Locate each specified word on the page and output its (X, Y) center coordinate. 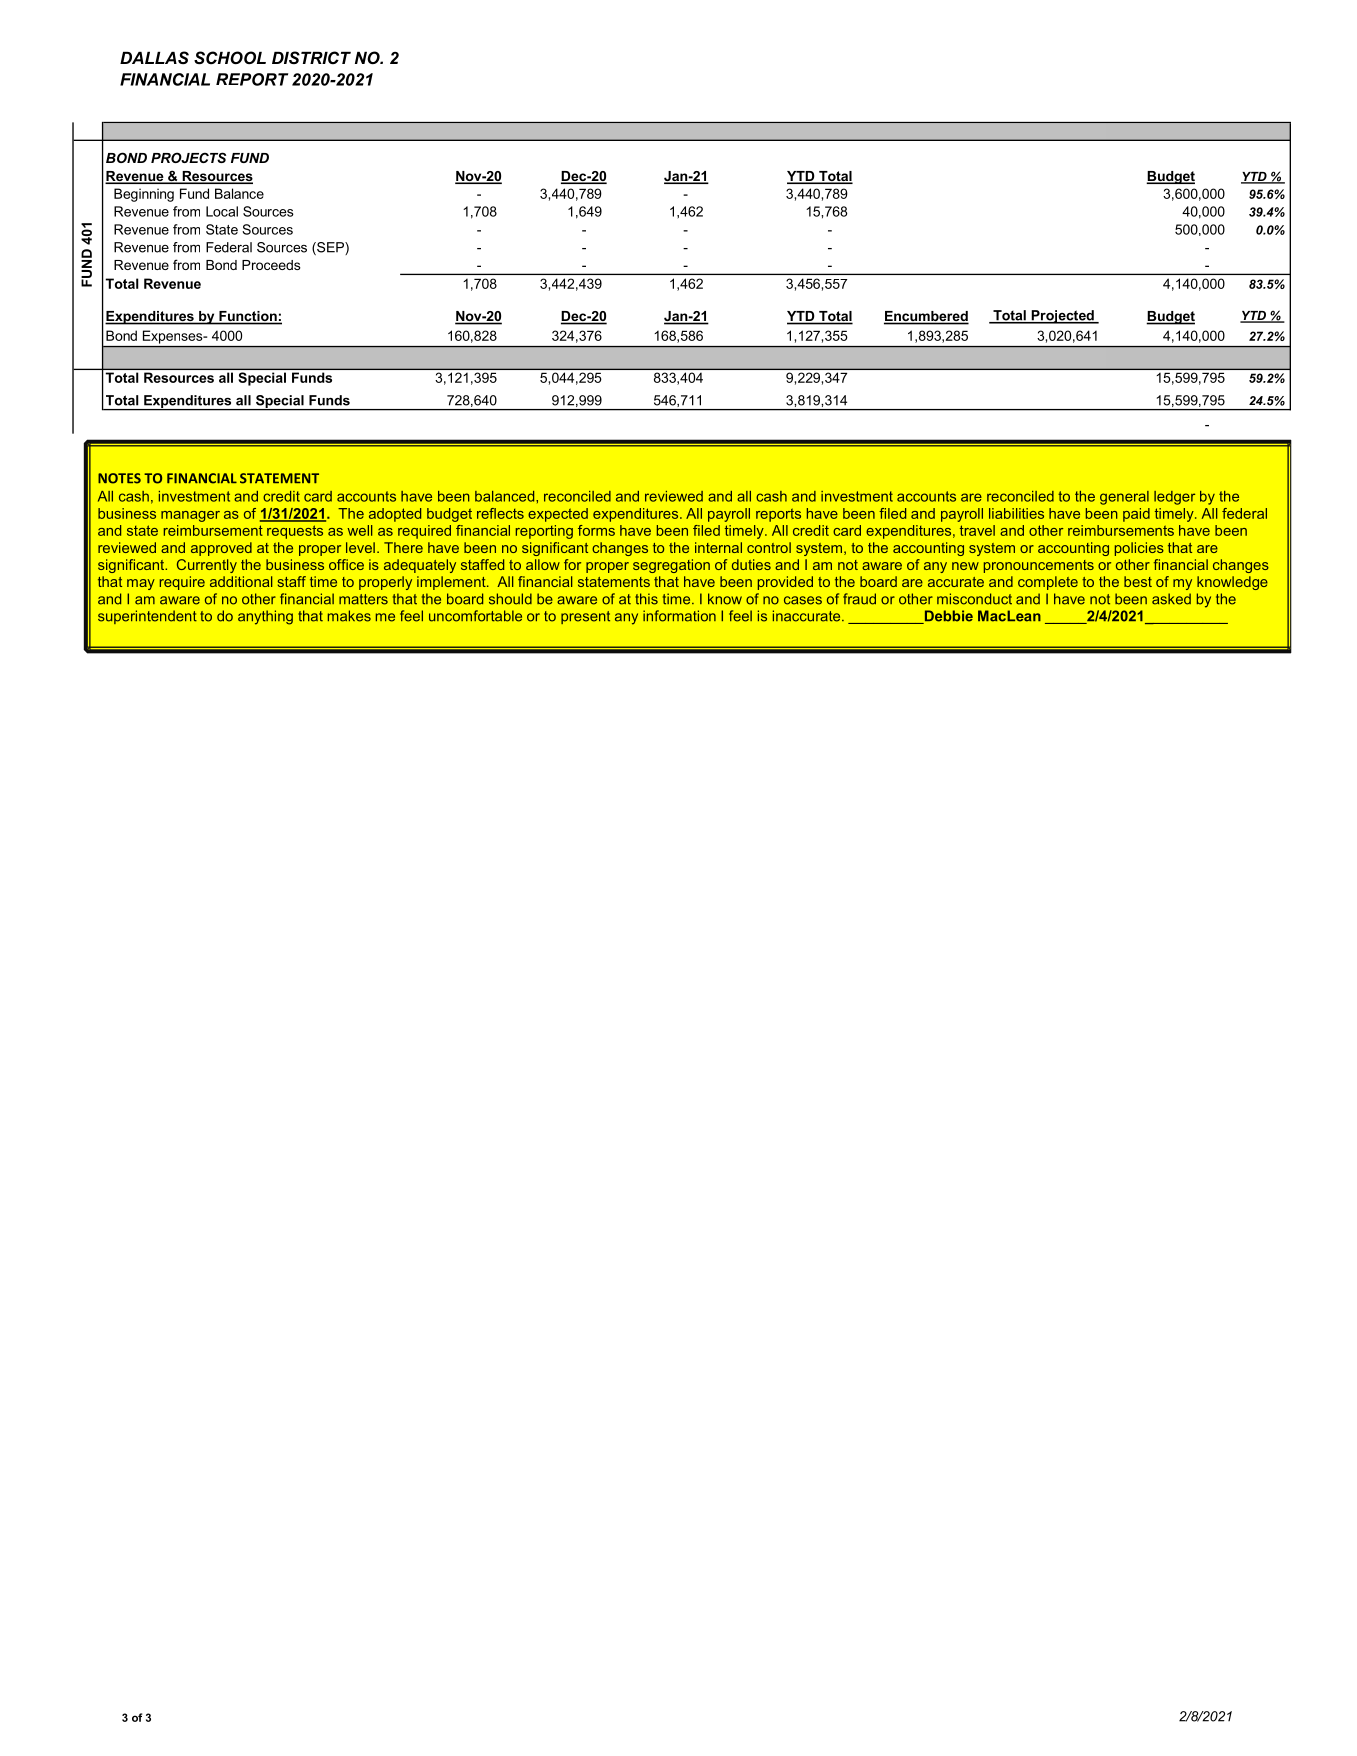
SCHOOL (230, 58)
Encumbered (926, 317)
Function (248, 317)
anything (265, 617)
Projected (1062, 317)
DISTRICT (311, 57)
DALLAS (154, 57)
